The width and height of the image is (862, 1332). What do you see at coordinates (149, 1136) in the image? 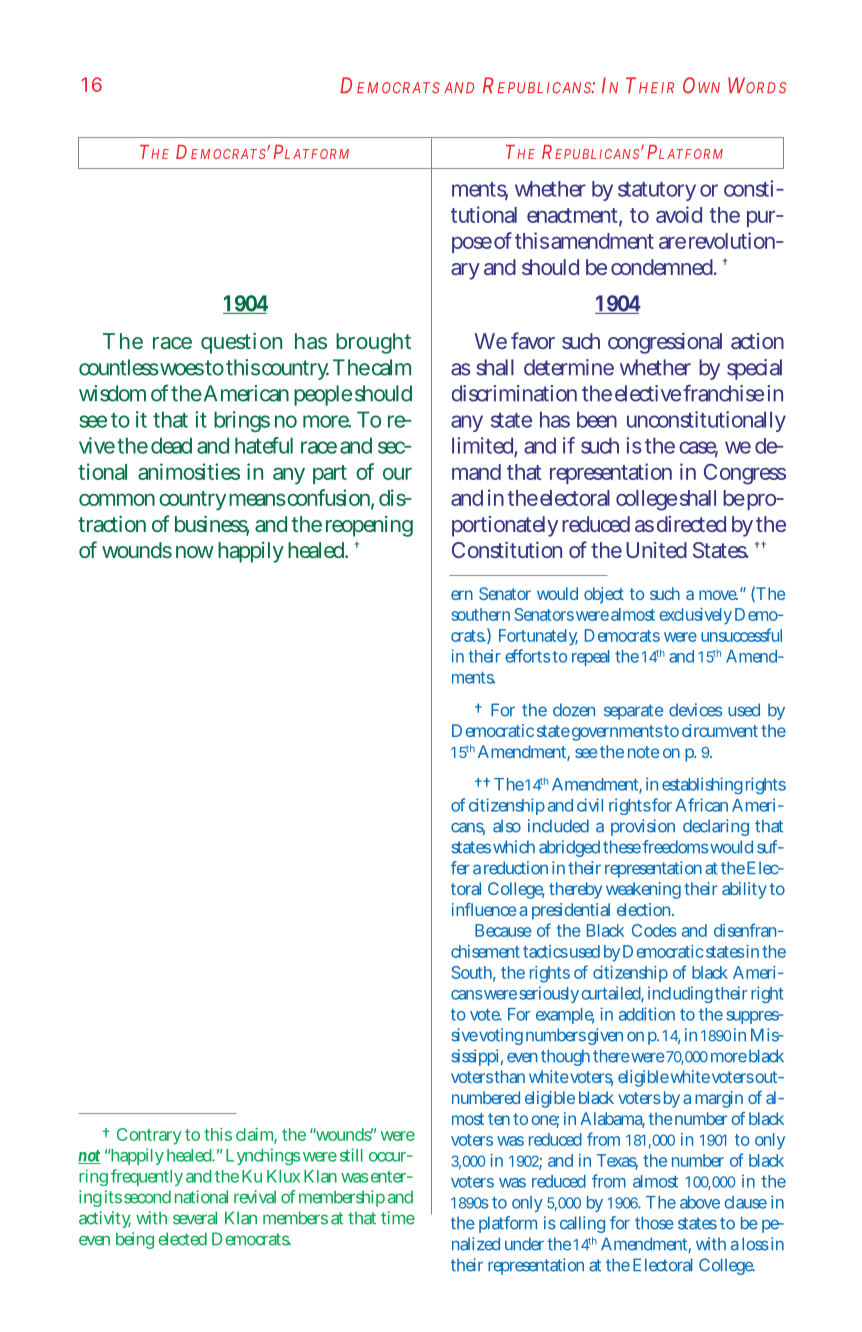
I see `Contrary` at bounding box center [149, 1136].
